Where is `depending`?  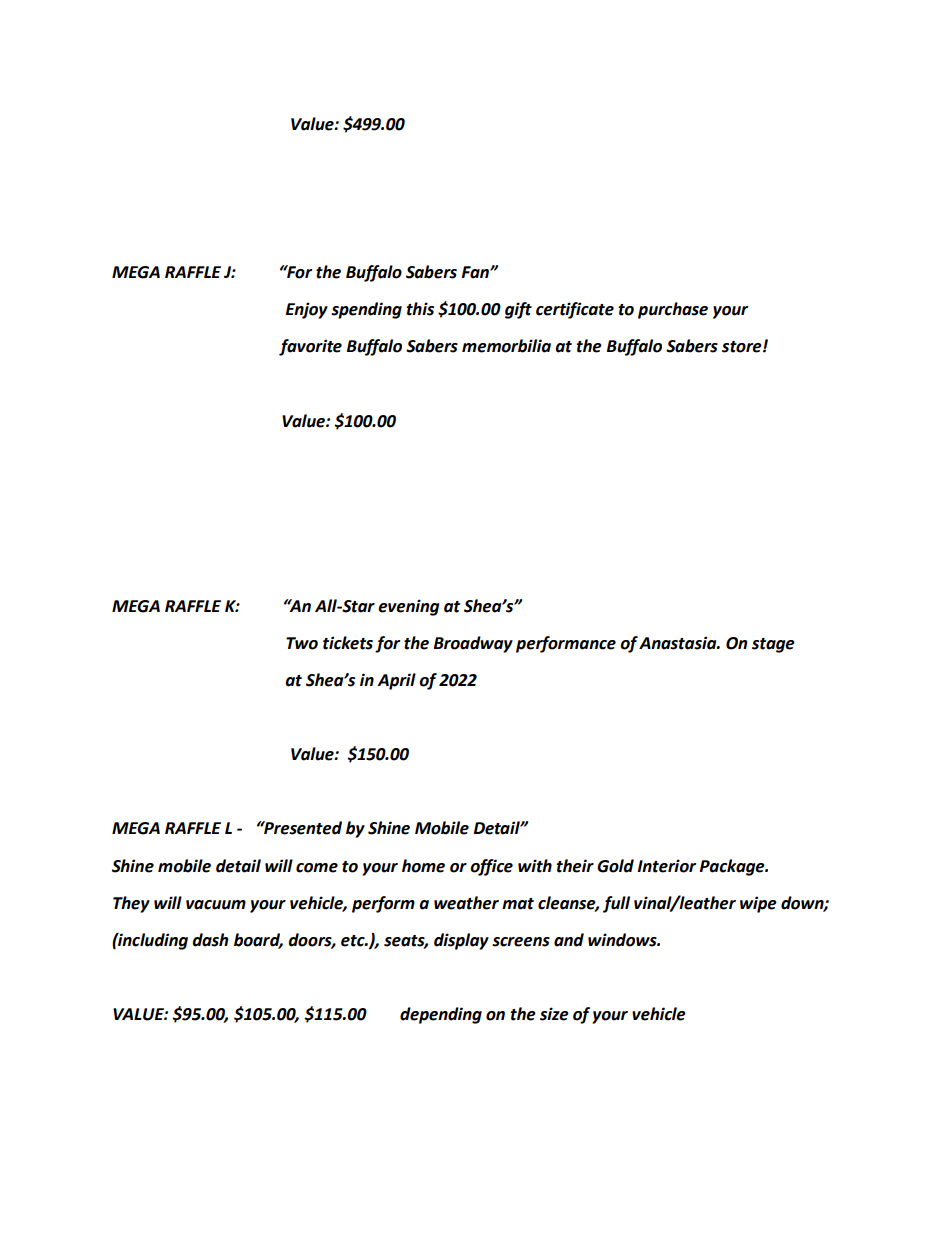 depending is located at coordinates (441, 1015).
